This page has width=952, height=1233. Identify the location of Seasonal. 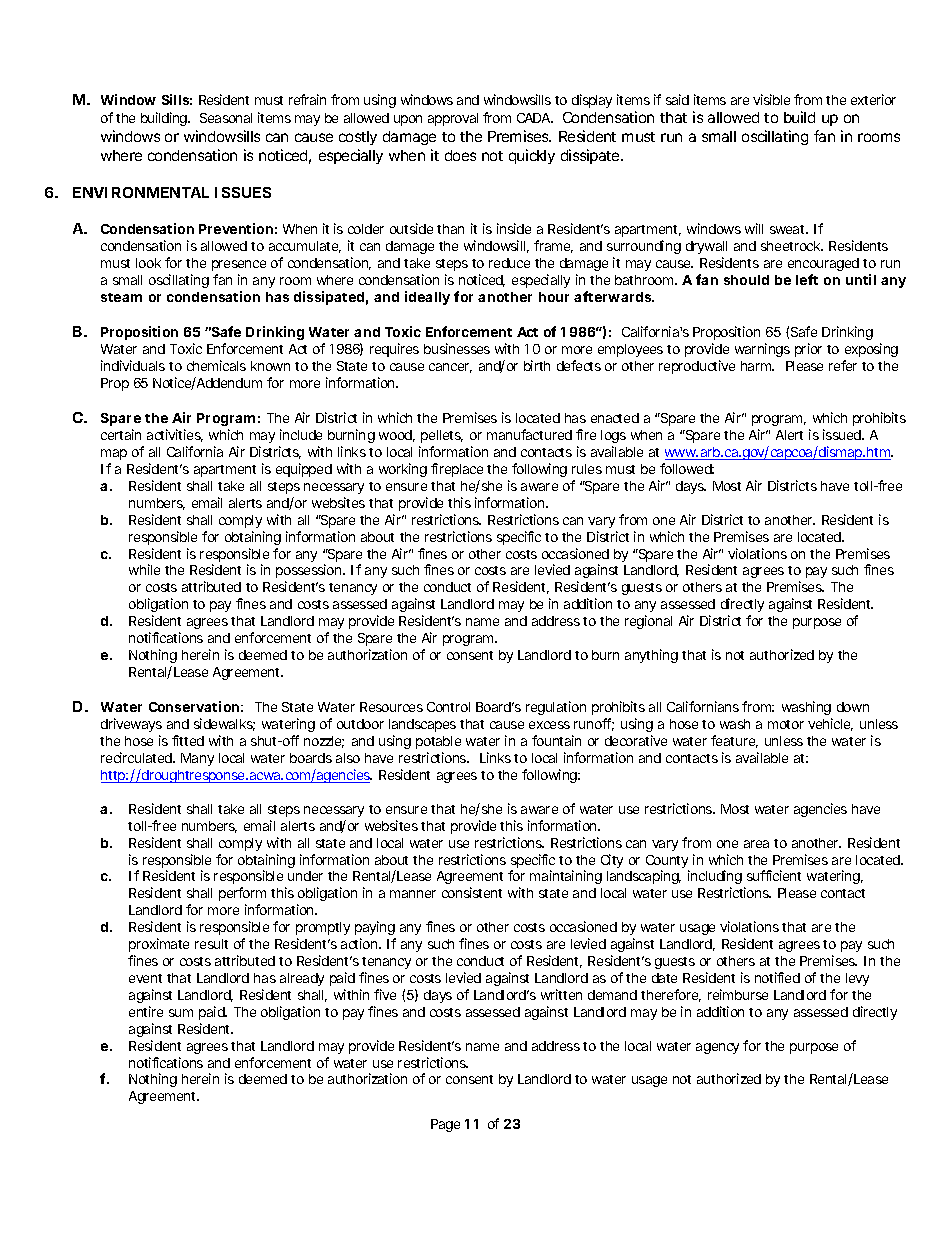
(226, 118).
